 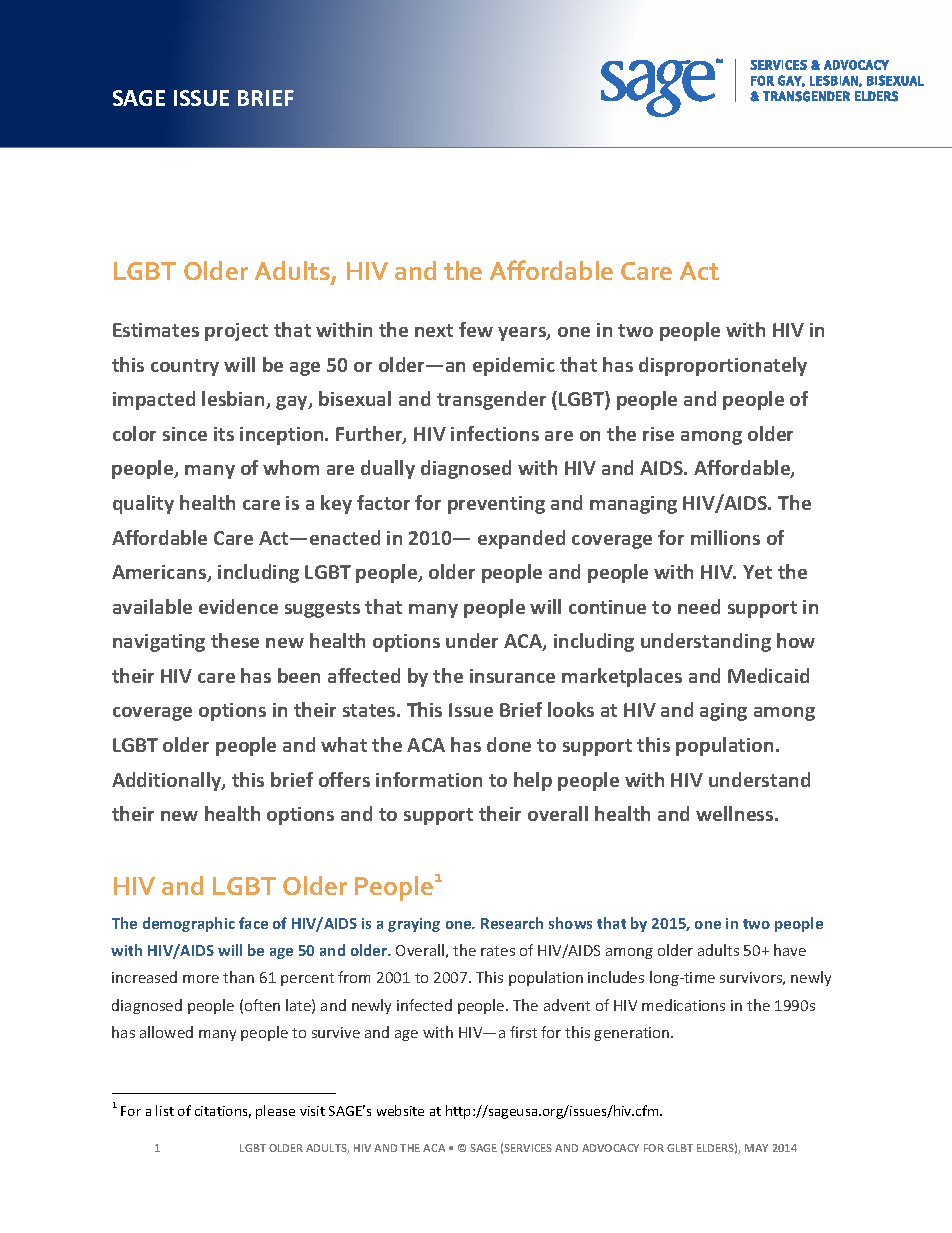 What do you see at coordinates (400, 1110) in the screenshot?
I see `website` at bounding box center [400, 1110].
